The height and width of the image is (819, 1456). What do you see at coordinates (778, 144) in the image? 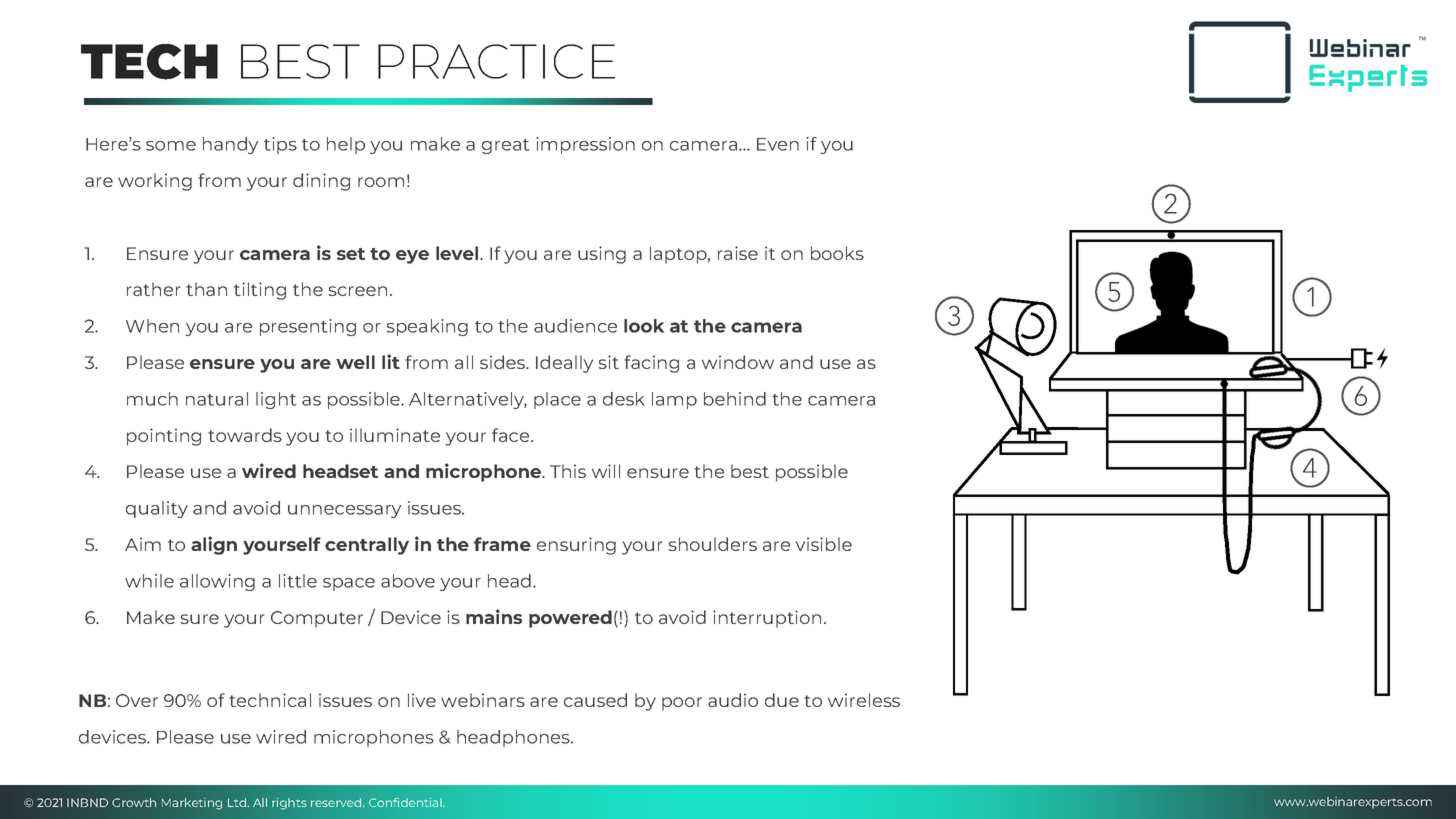
I see `Even` at bounding box center [778, 144].
